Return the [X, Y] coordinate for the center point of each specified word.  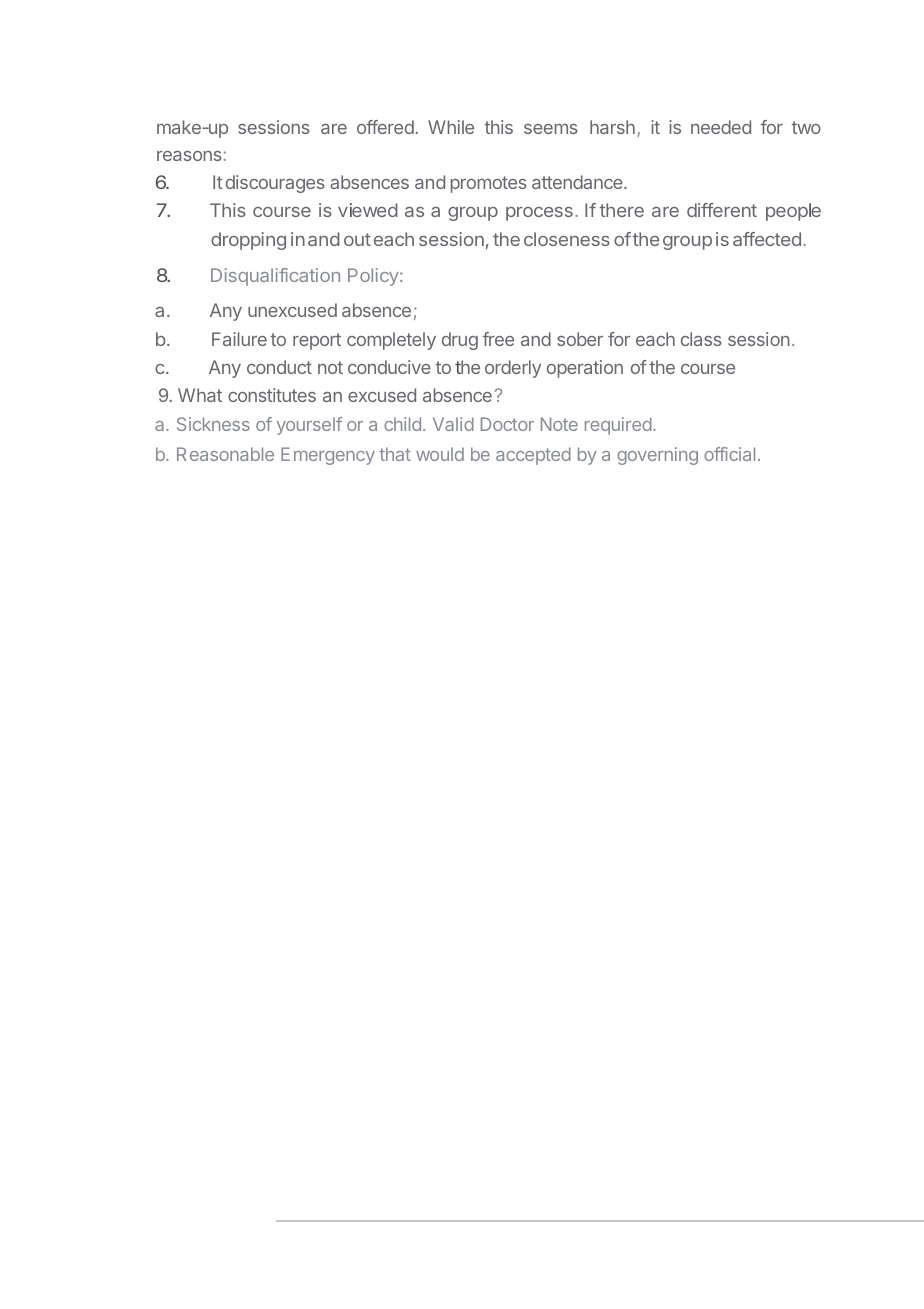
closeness [567, 239]
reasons [190, 156]
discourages [275, 184]
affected [767, 239]
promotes [488, 184]
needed [721, 127]
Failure [239, 339]
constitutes [272, 395]
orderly [513, 369]
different [722, 210]
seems [550, 129]
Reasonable [225, 454]
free [498, 339]
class [701, 339]
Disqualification [275, 277]
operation [585, 369]
